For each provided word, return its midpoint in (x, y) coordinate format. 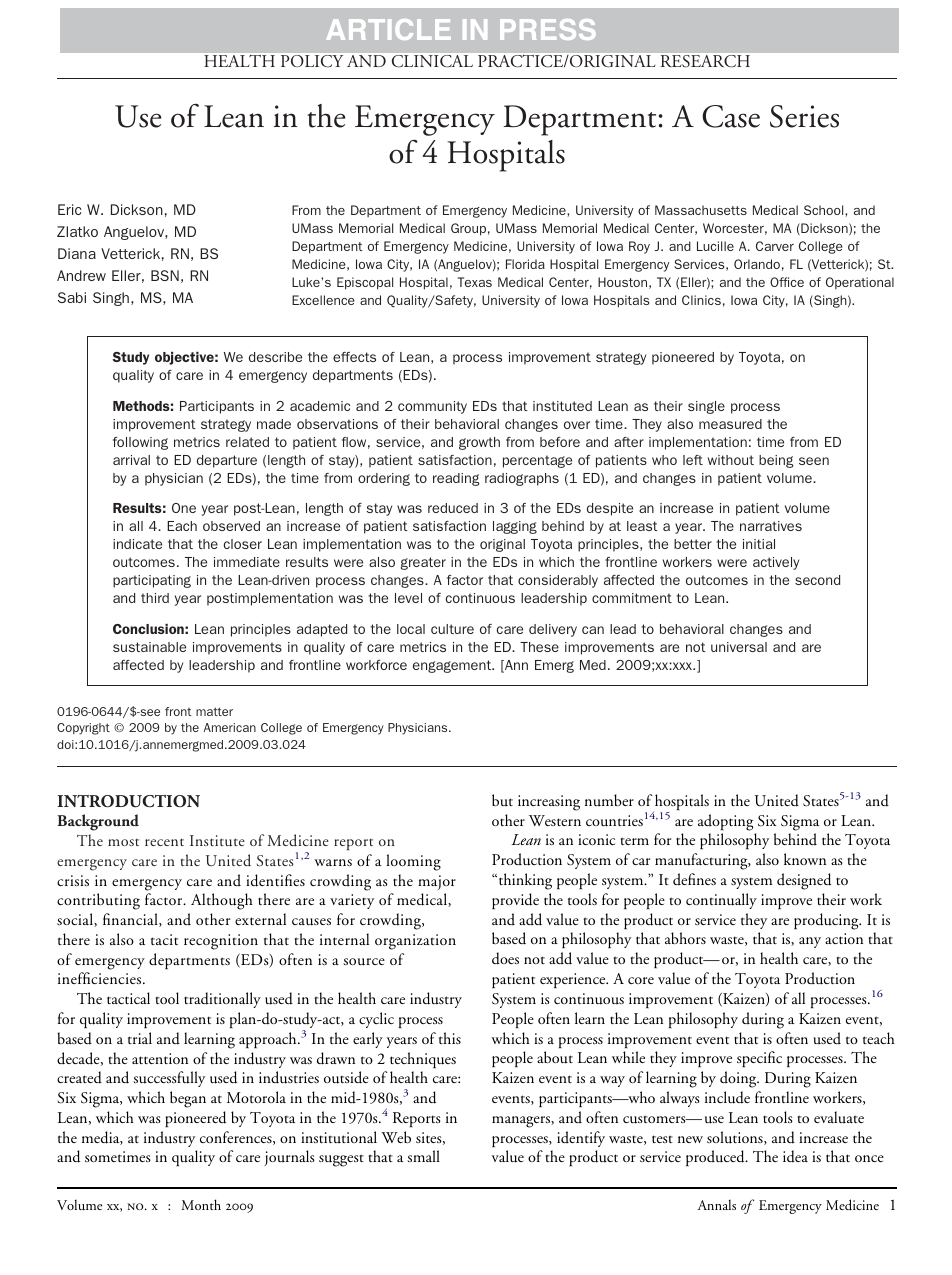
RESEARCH (705, 61)
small (423, 1156)
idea (795, 1156)
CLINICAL (432, 61)
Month (201, 1204)
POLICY (312, 61)
